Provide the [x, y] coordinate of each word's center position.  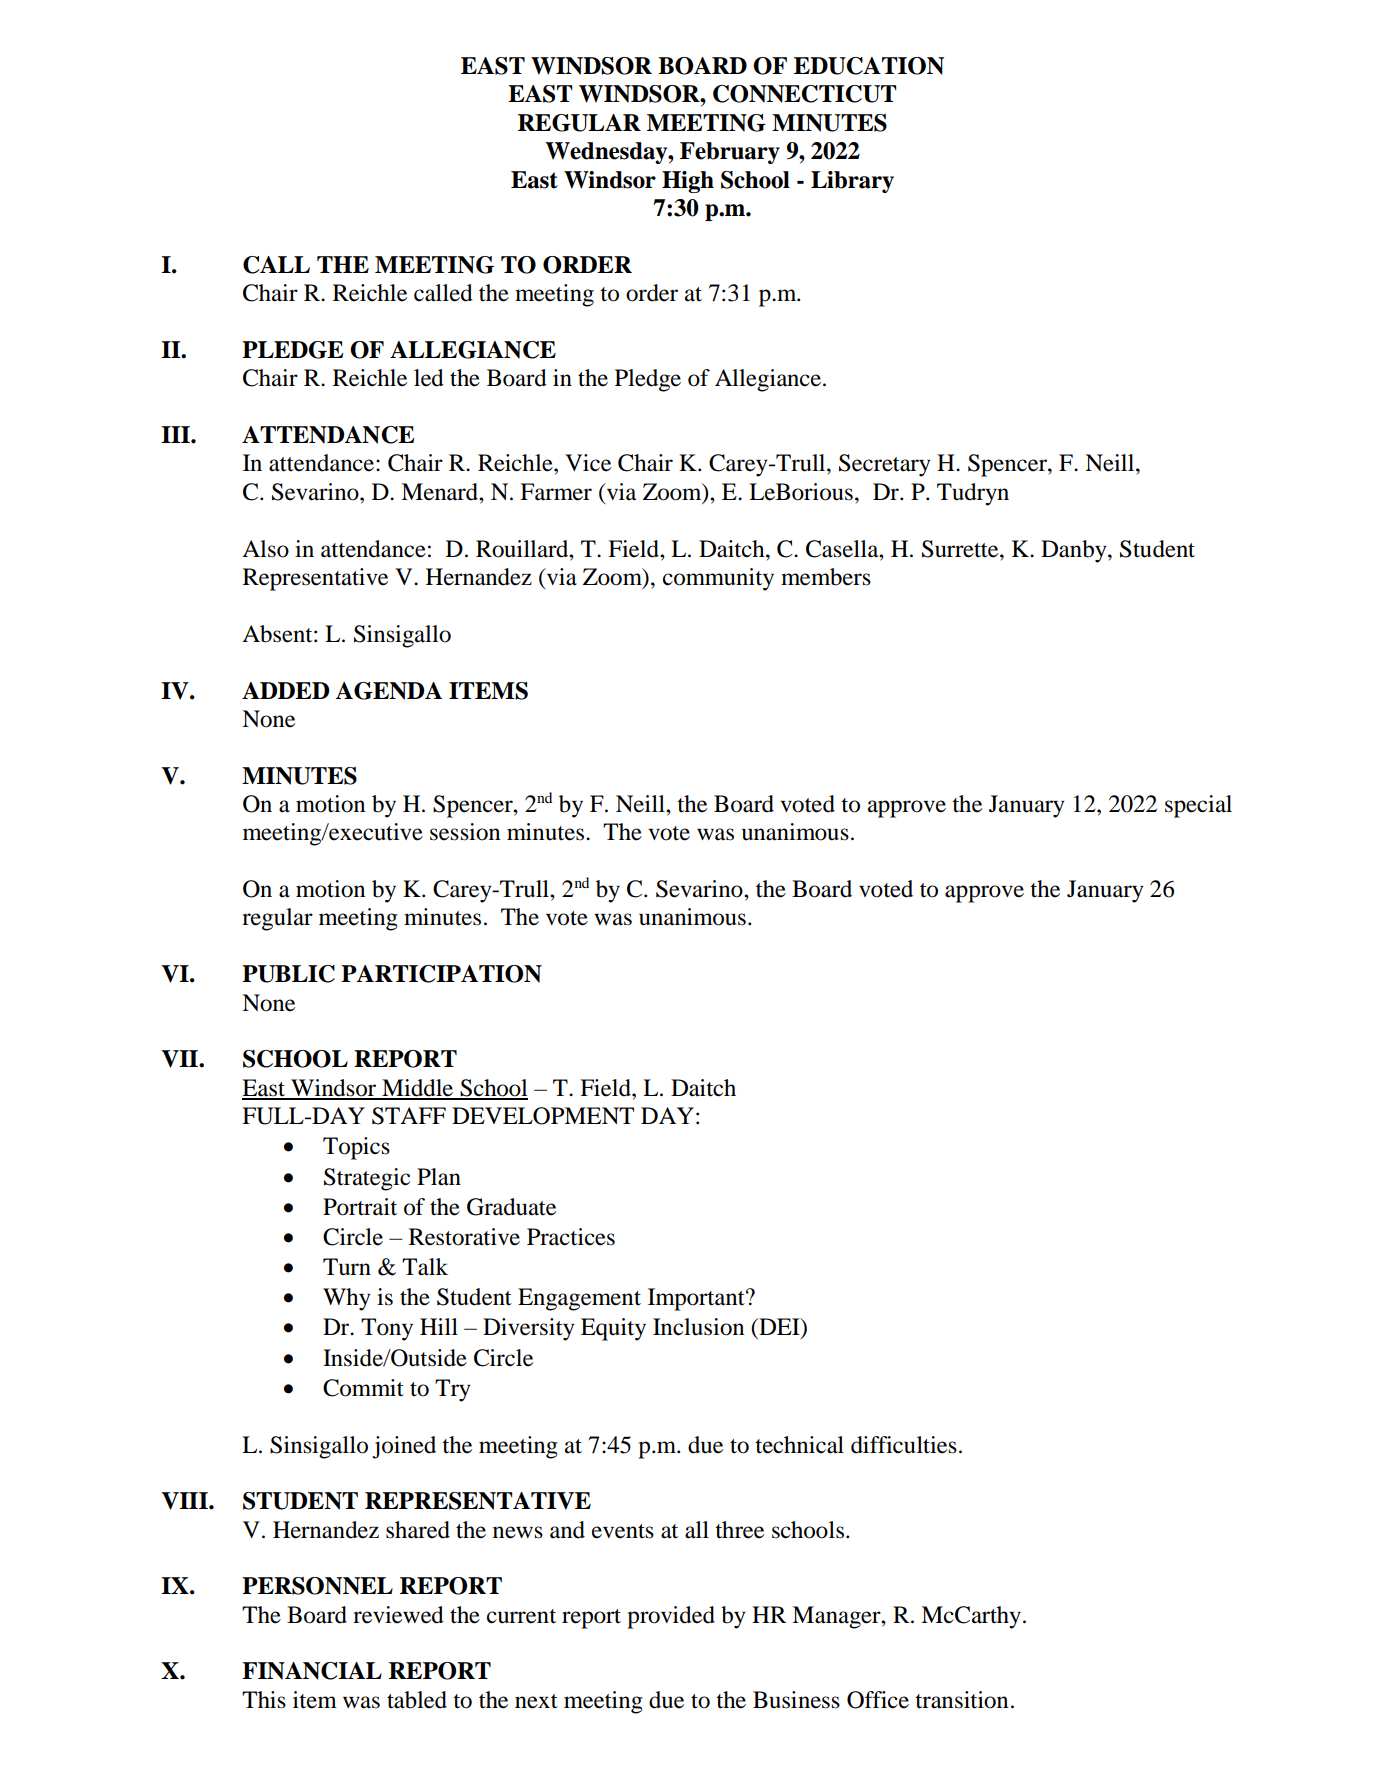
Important [697, 1299]
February [730, 153]
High [688, 182]
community [718, 579]
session [465, 832]
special [1198, 806]
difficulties [904, 1445]
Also [265, 549]
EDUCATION [869, 66]
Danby [1075, 551]
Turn [347, 1267]
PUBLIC [288, 974]
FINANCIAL [312, 1671]
